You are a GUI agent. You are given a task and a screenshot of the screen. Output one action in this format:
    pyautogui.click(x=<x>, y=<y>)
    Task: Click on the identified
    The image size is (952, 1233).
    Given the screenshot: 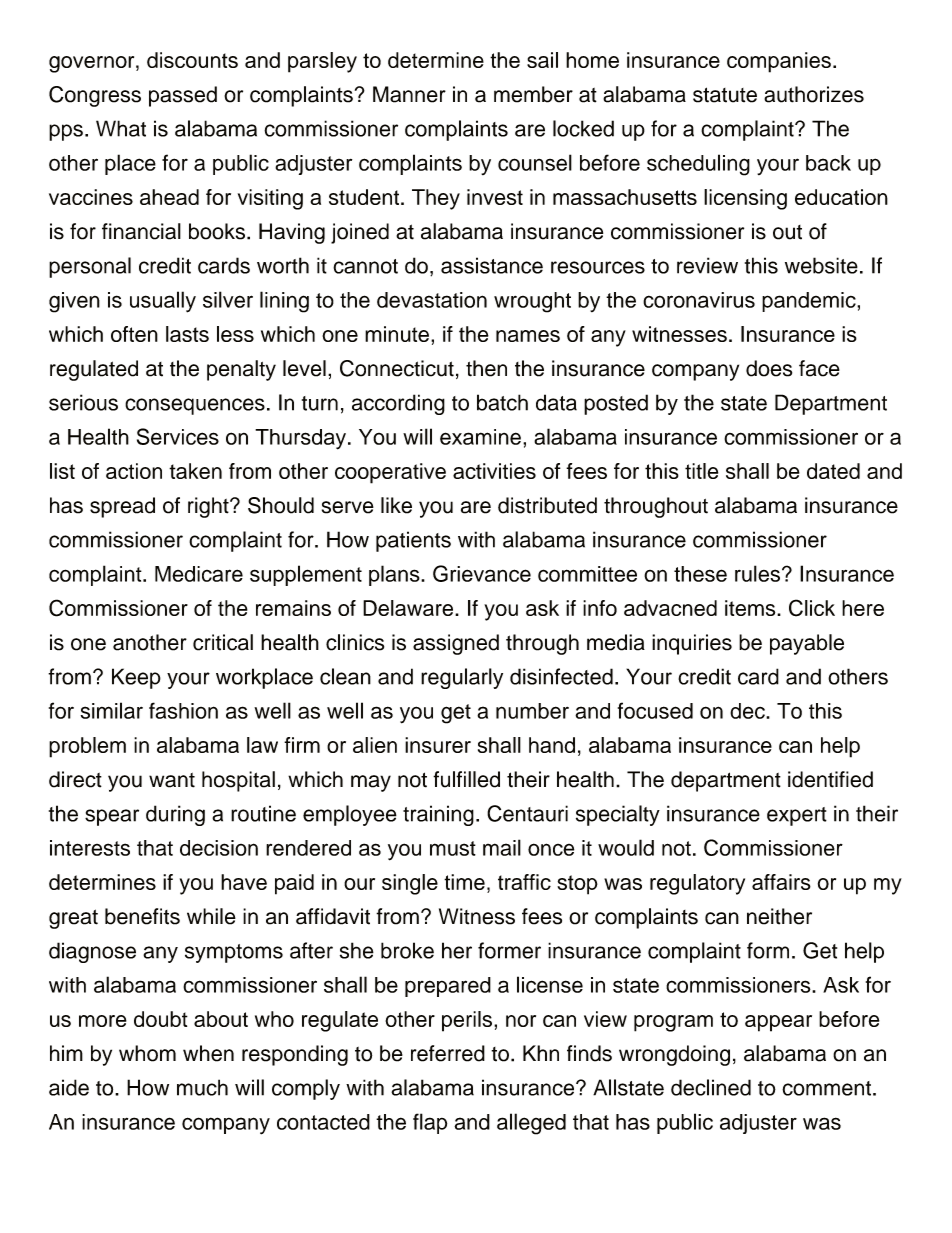 What is the action you would take?
    pyautogui.click(x=830, y=779)
